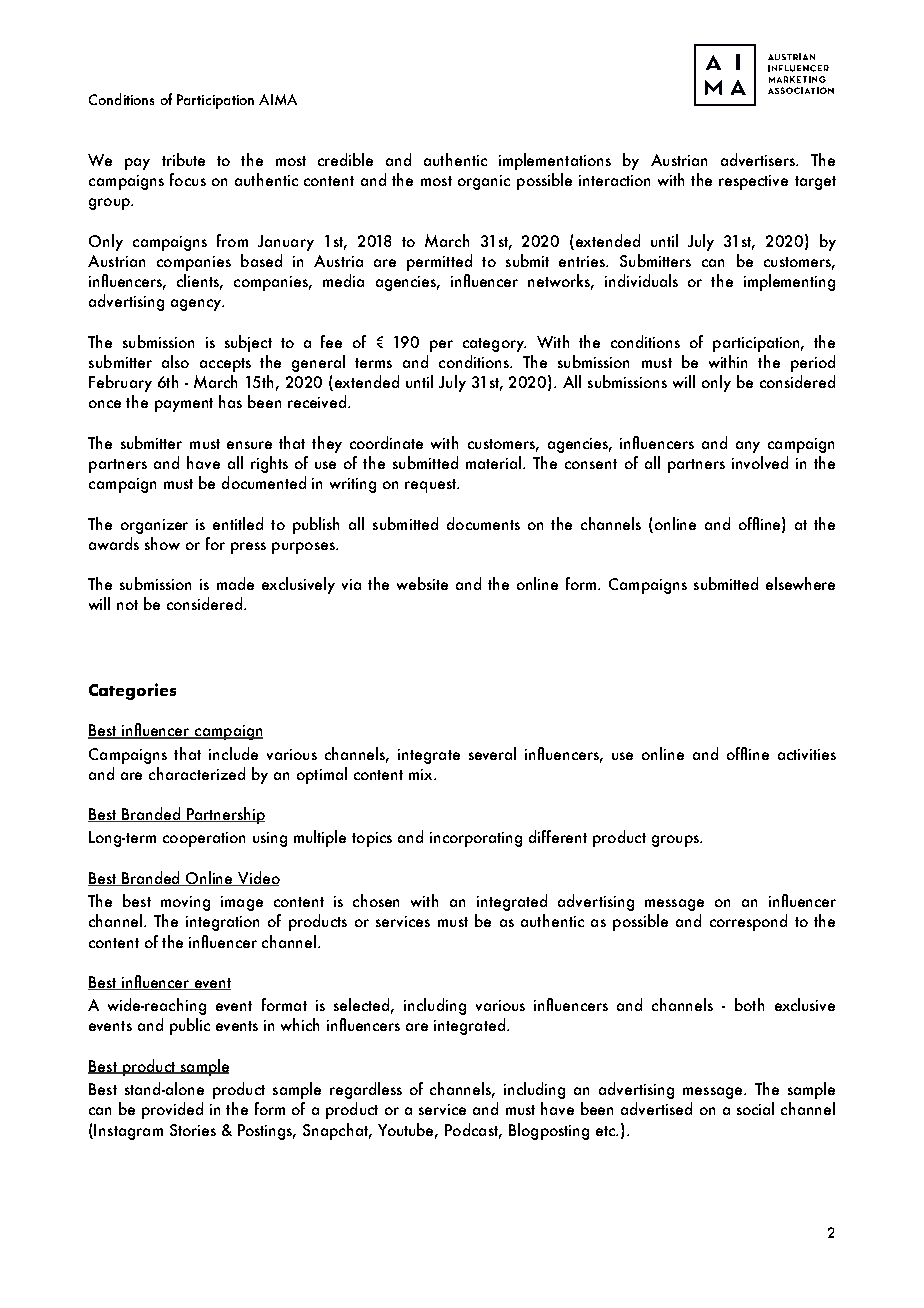 The image size is (924, 1308). Describe the element at coordinates (188, 179) in the screenshot. I see `focus` at that location.
